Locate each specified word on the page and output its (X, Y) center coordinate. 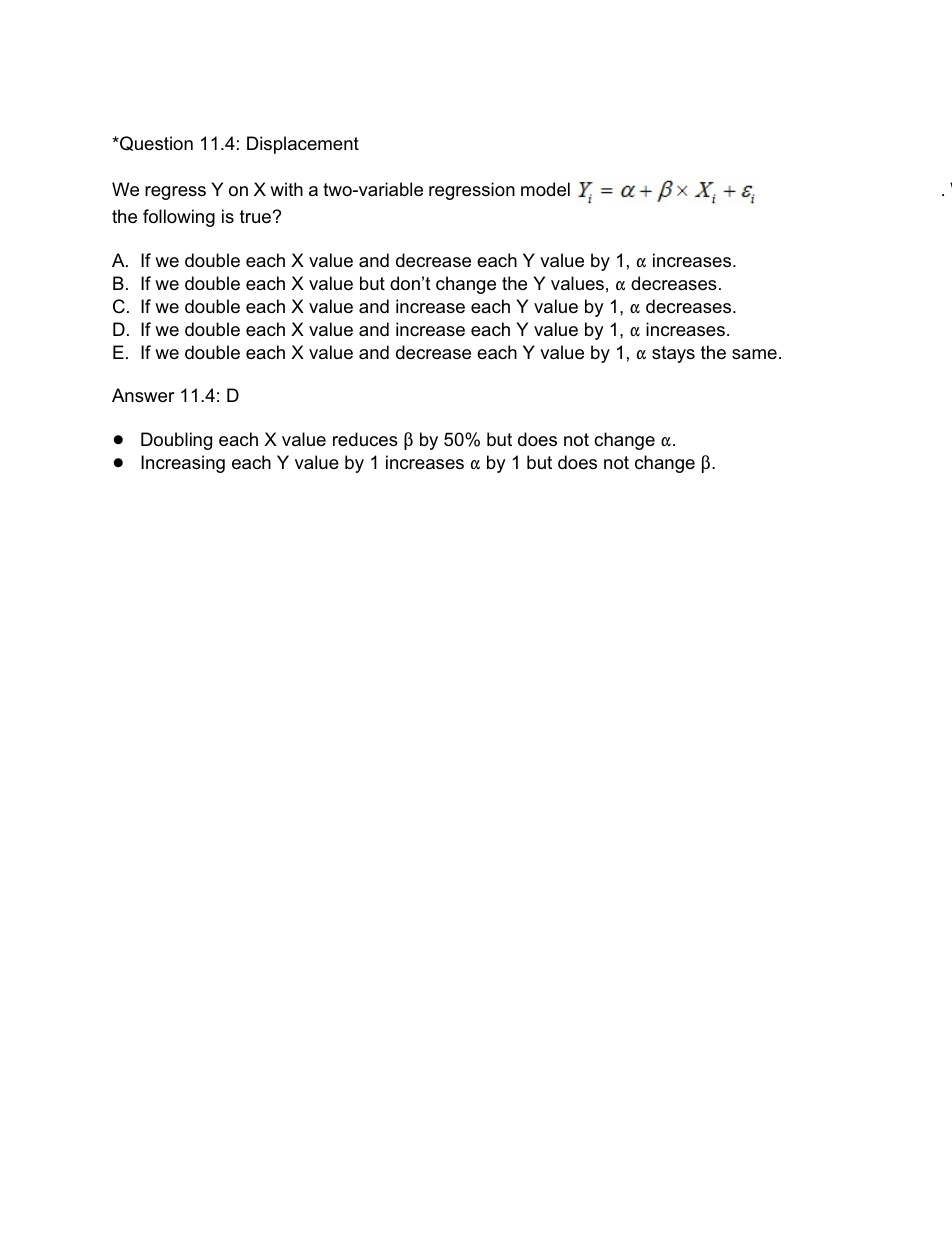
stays (673, 354)
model (545, 189)
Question (155, 143)
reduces (365, 439)
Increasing (183, 464)
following (179, 218)
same (754, 354)
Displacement (303, 145)
